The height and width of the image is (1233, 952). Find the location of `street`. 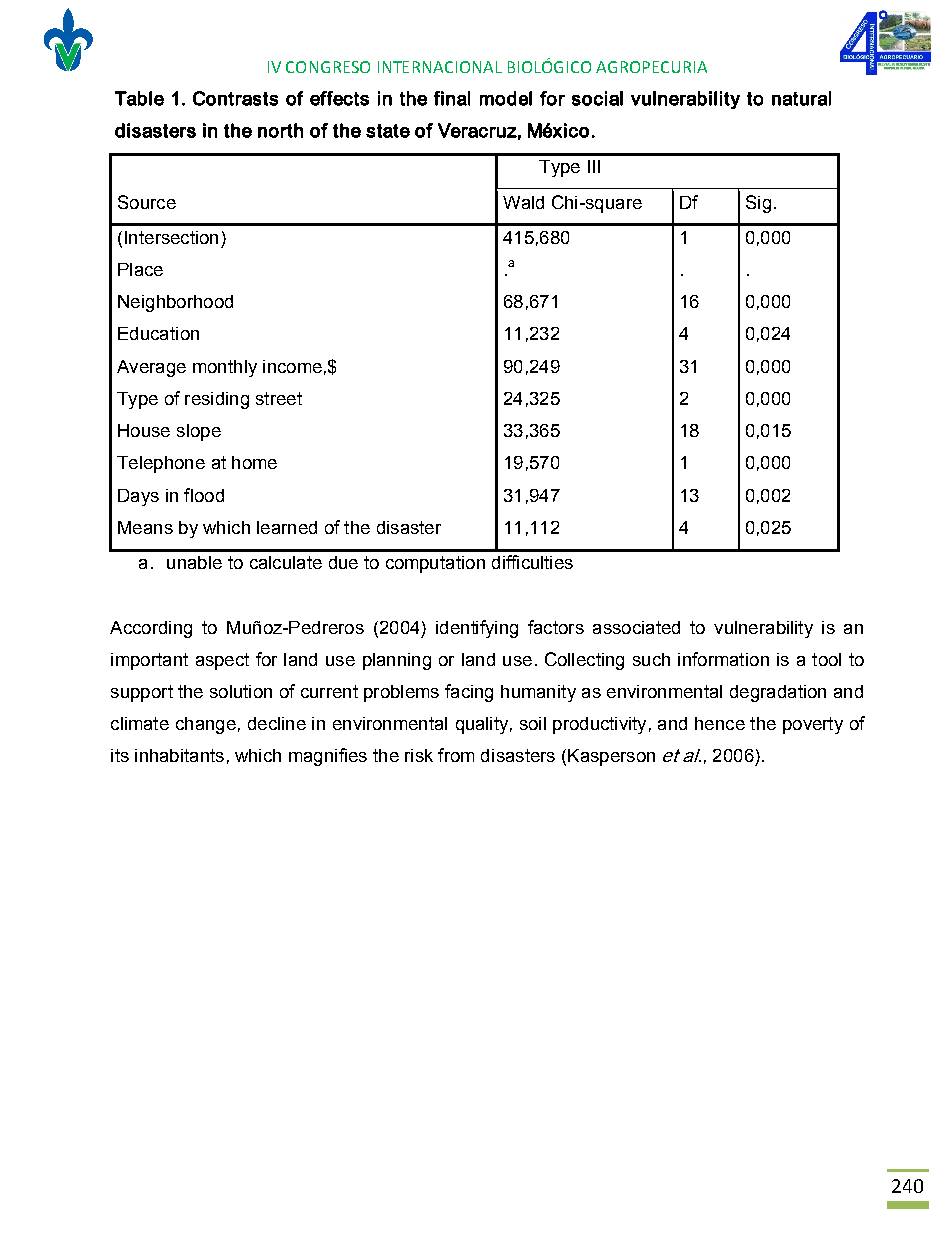

street is located at coordinates (279, 398).
